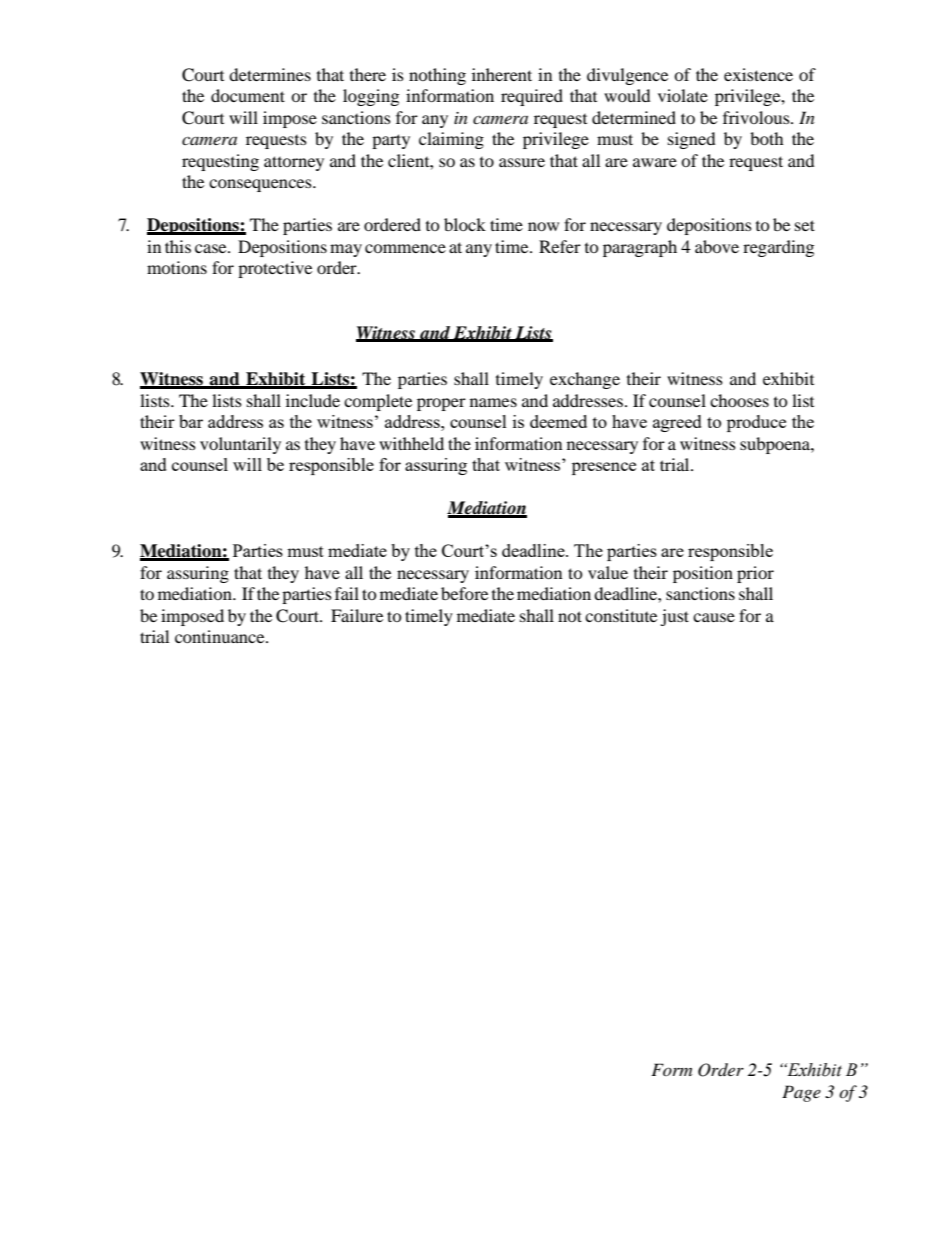 The height and width of the screenshot is (1233, 952). Describe the element at coordinates (240, 445) in the screenshot. I see `voluntarily` at that location.
